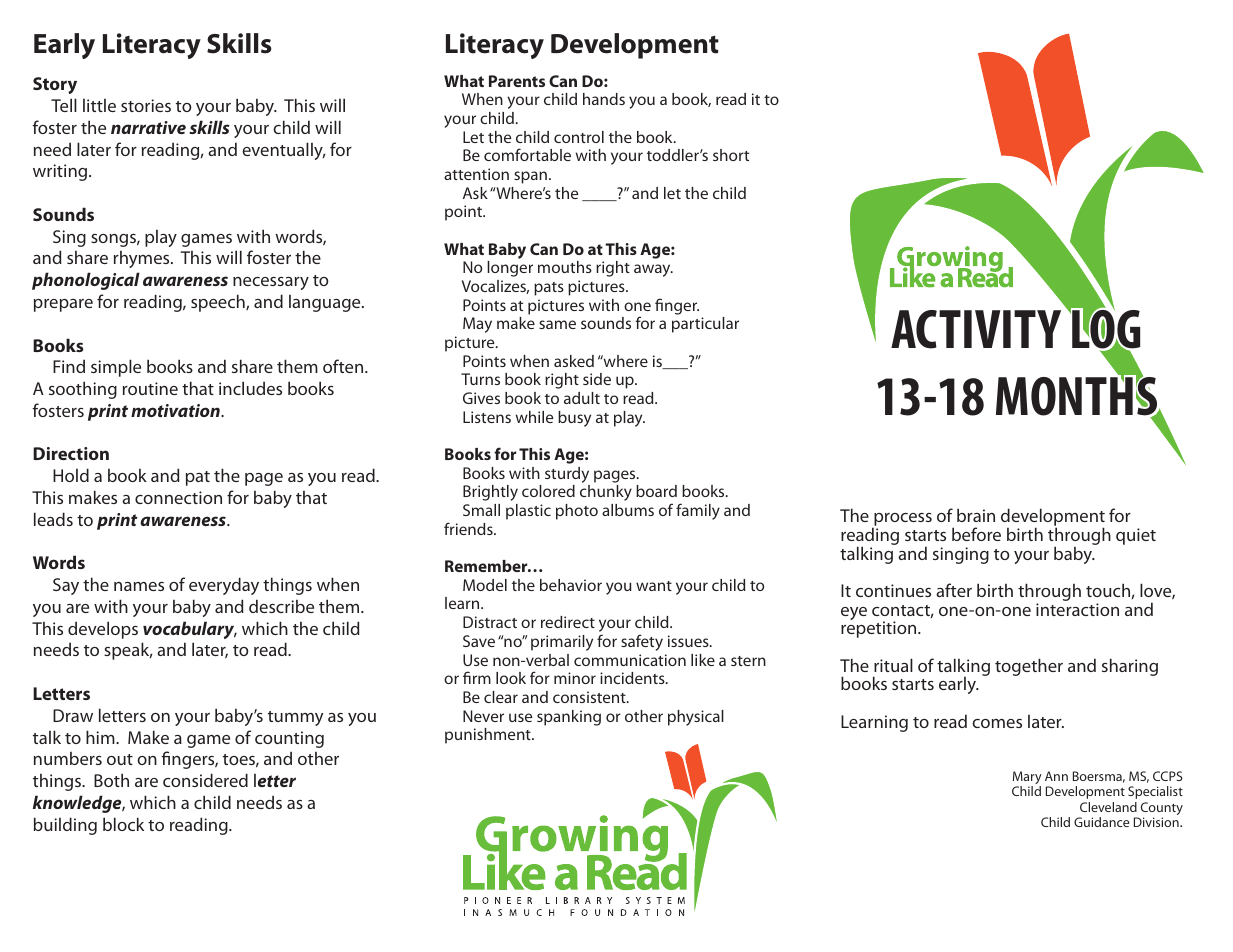  What do you see at coordinates (604, 99) in the document?
I see `hands` at bounding box center [604, 99].
